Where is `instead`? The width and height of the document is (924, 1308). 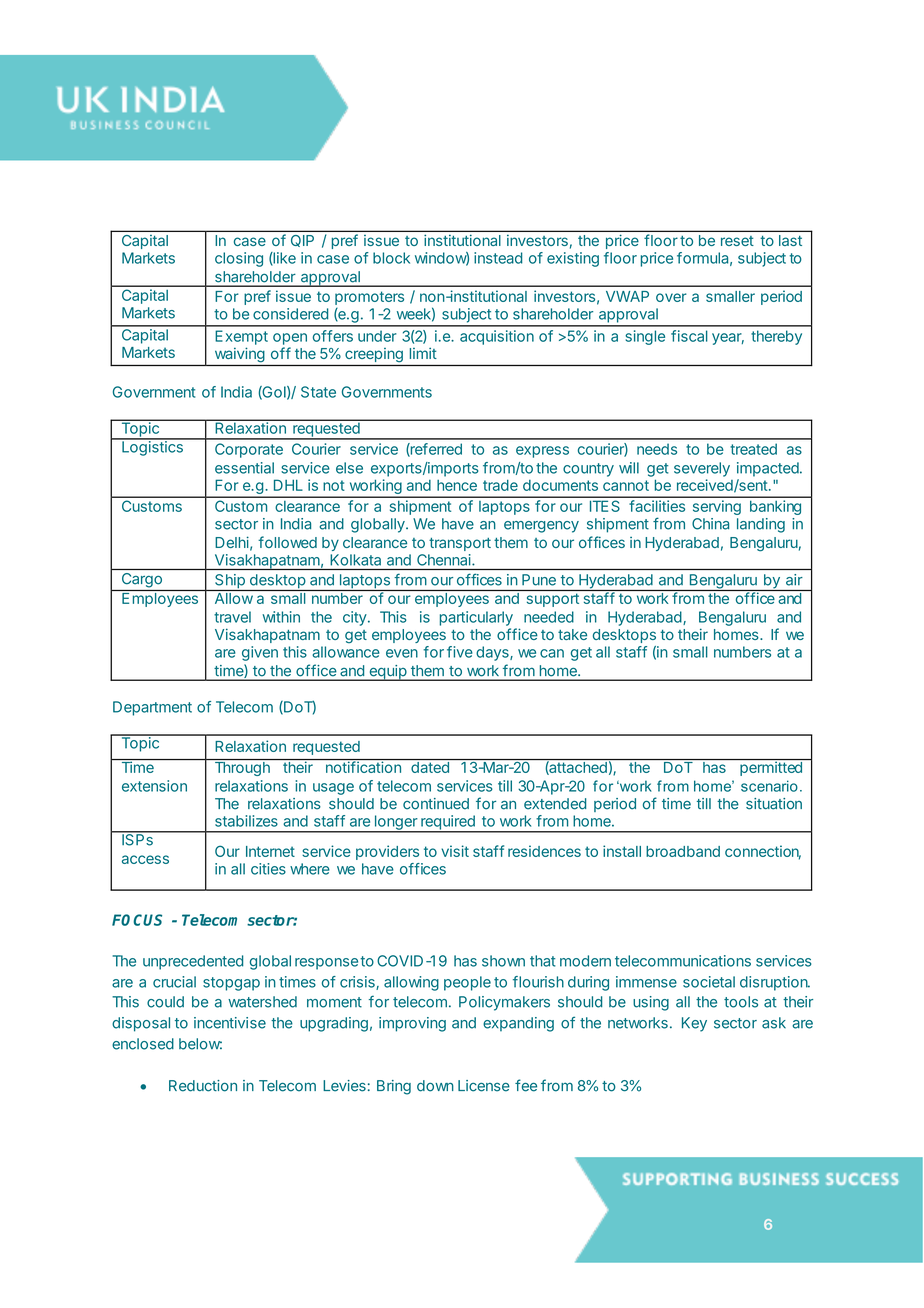 instead is located at coordinates (498, 258).
